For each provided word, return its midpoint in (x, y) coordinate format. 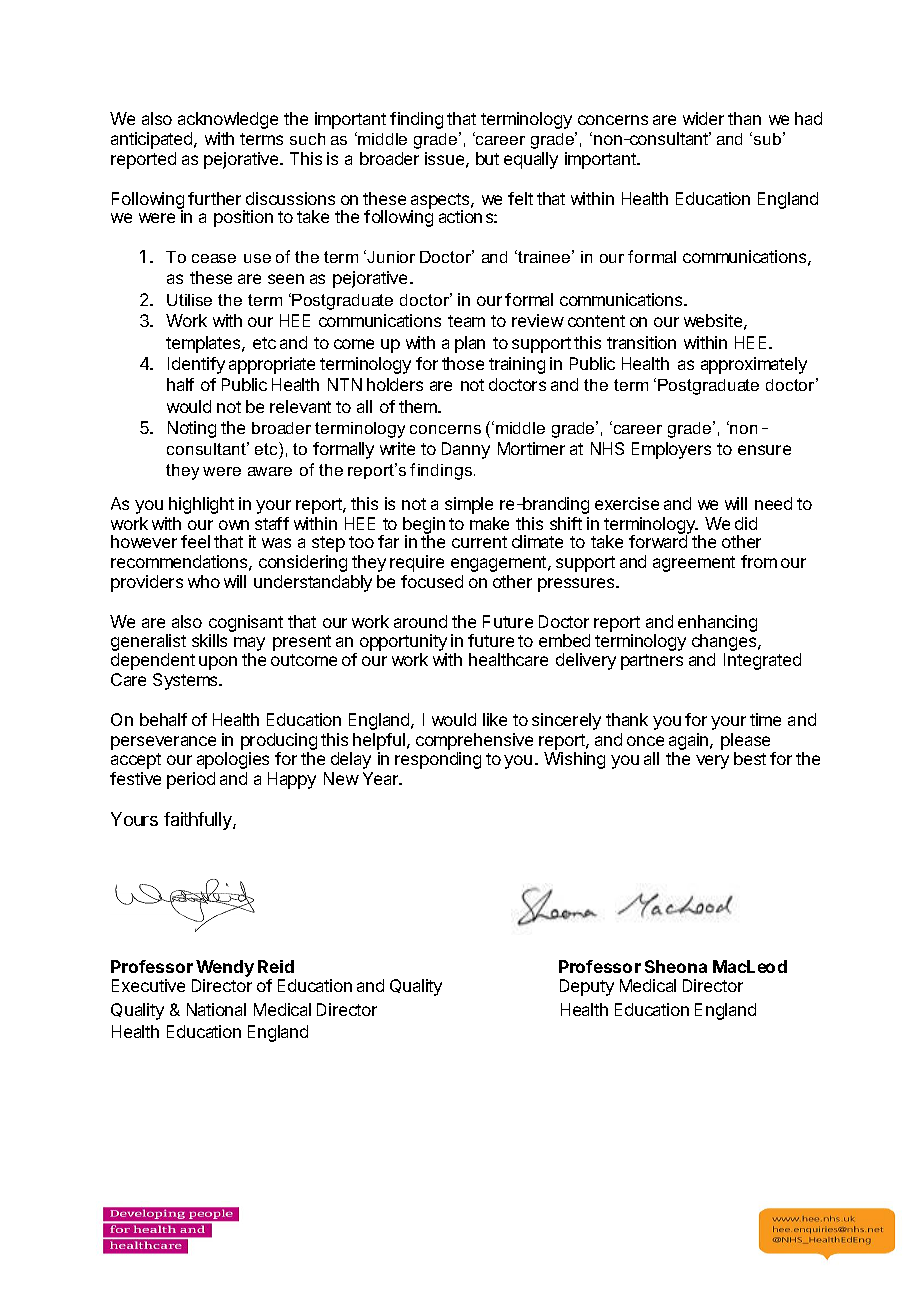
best (750, 758)
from (759, 561)
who (204, 581)
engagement (500, 564)
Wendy (225, 968)
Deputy (587, 987)
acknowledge (228, 120)
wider (703, 118)
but (487, 158)
